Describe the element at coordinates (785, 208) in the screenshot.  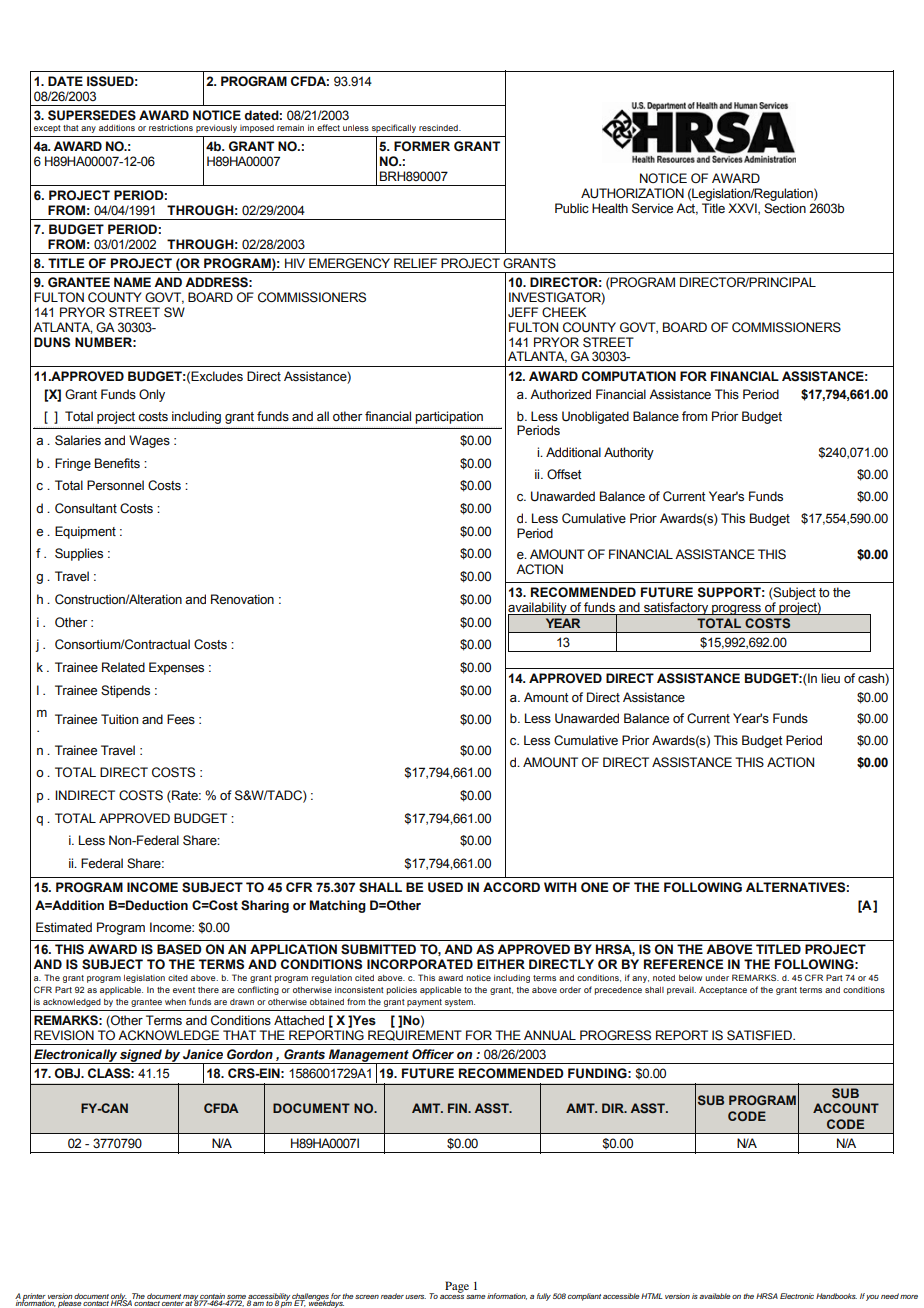
I see `Section` at that location.
